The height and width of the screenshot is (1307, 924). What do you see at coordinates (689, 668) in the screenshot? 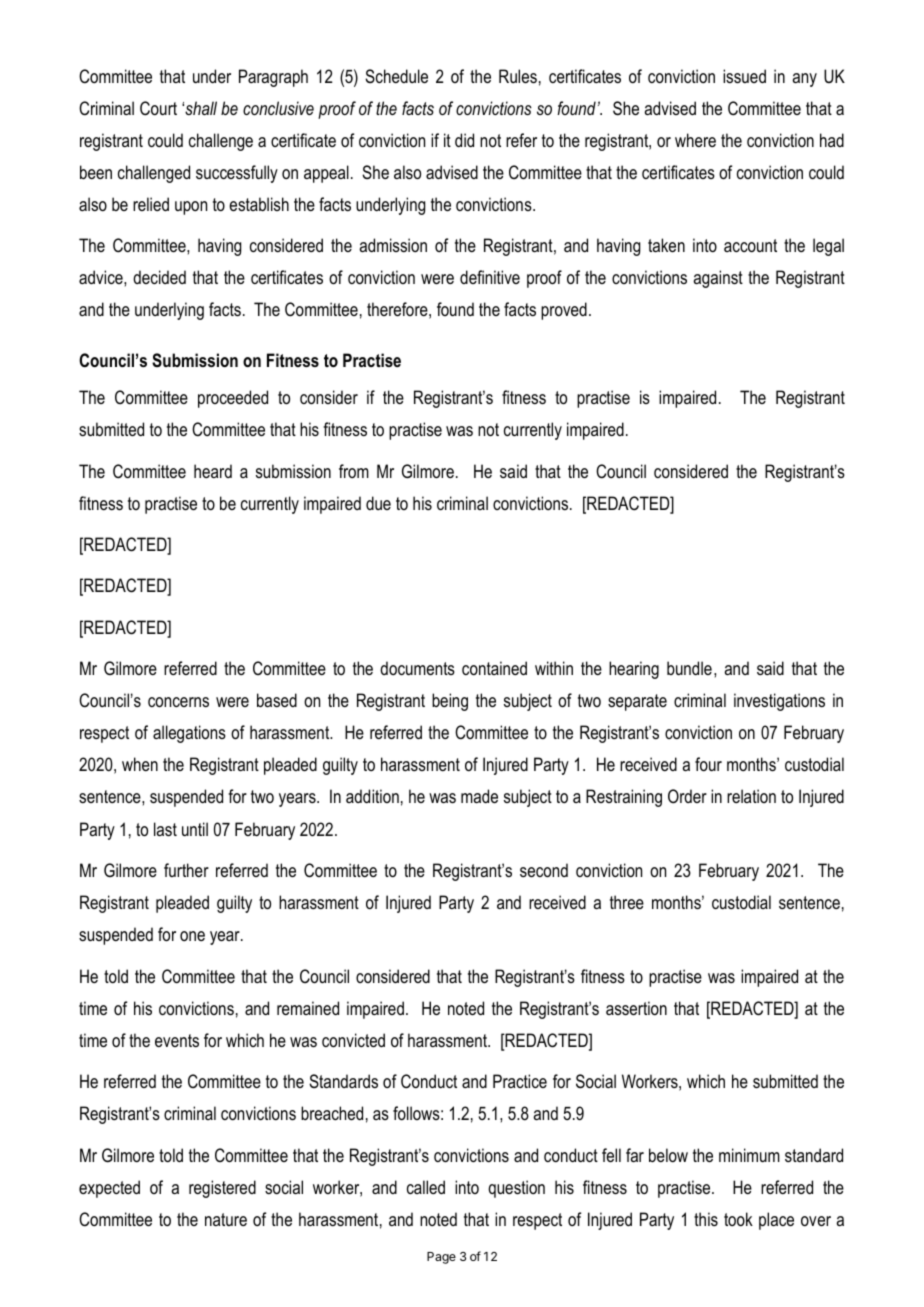
I see `bundle` at bounding box center [689, 668].
